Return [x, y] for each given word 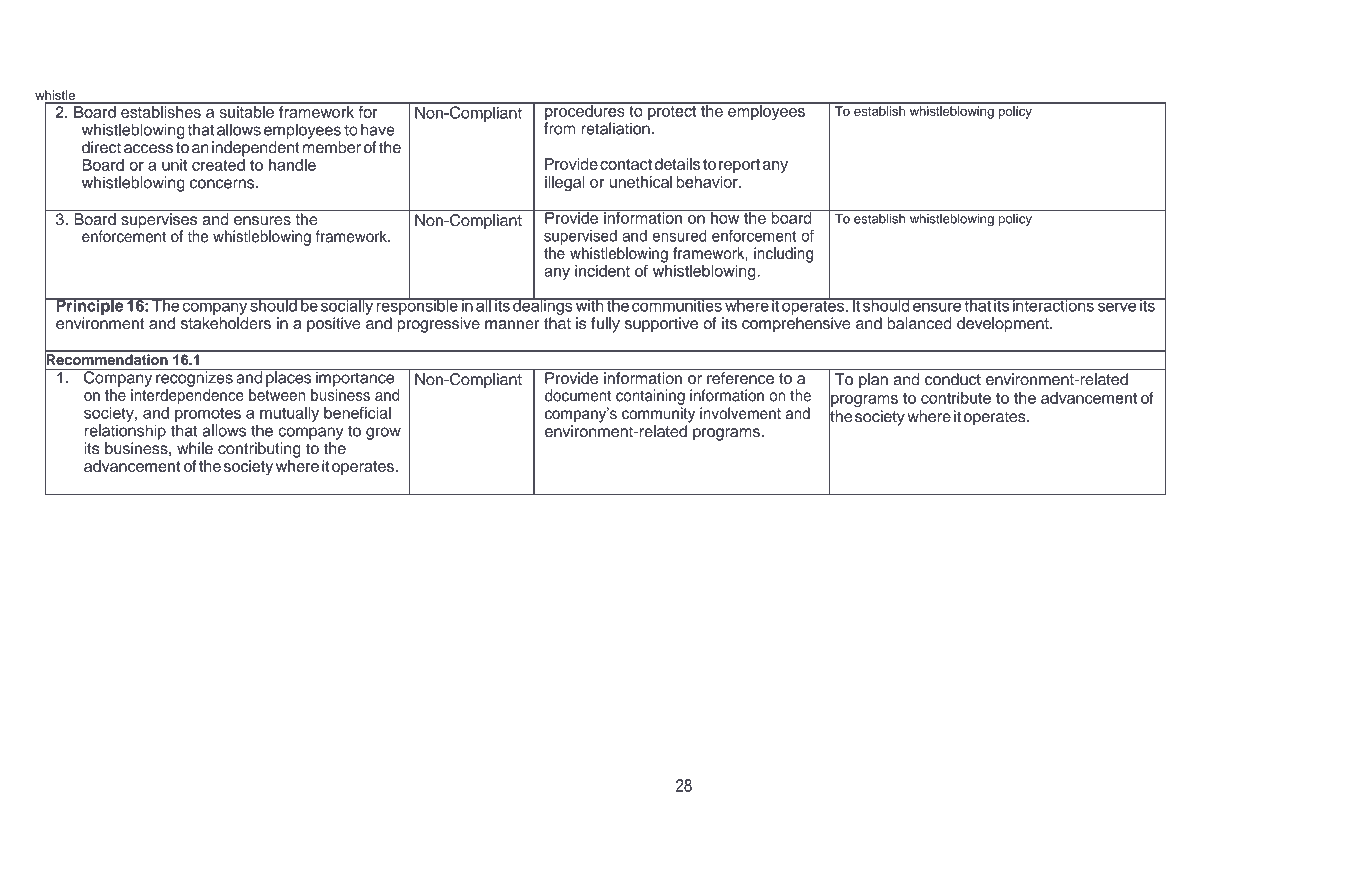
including [783, 255]
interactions [1053, 305]
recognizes [194, 378]
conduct [953, 379]
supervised [580, 237]
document [578, 395]
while [195, 448]
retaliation [616, 128]
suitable [247, 112]
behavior [708, 182]
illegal [565, 184]
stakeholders [226, 323]
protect [672, 111]
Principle [90, 306]
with [590, 305]
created [218, 165]
